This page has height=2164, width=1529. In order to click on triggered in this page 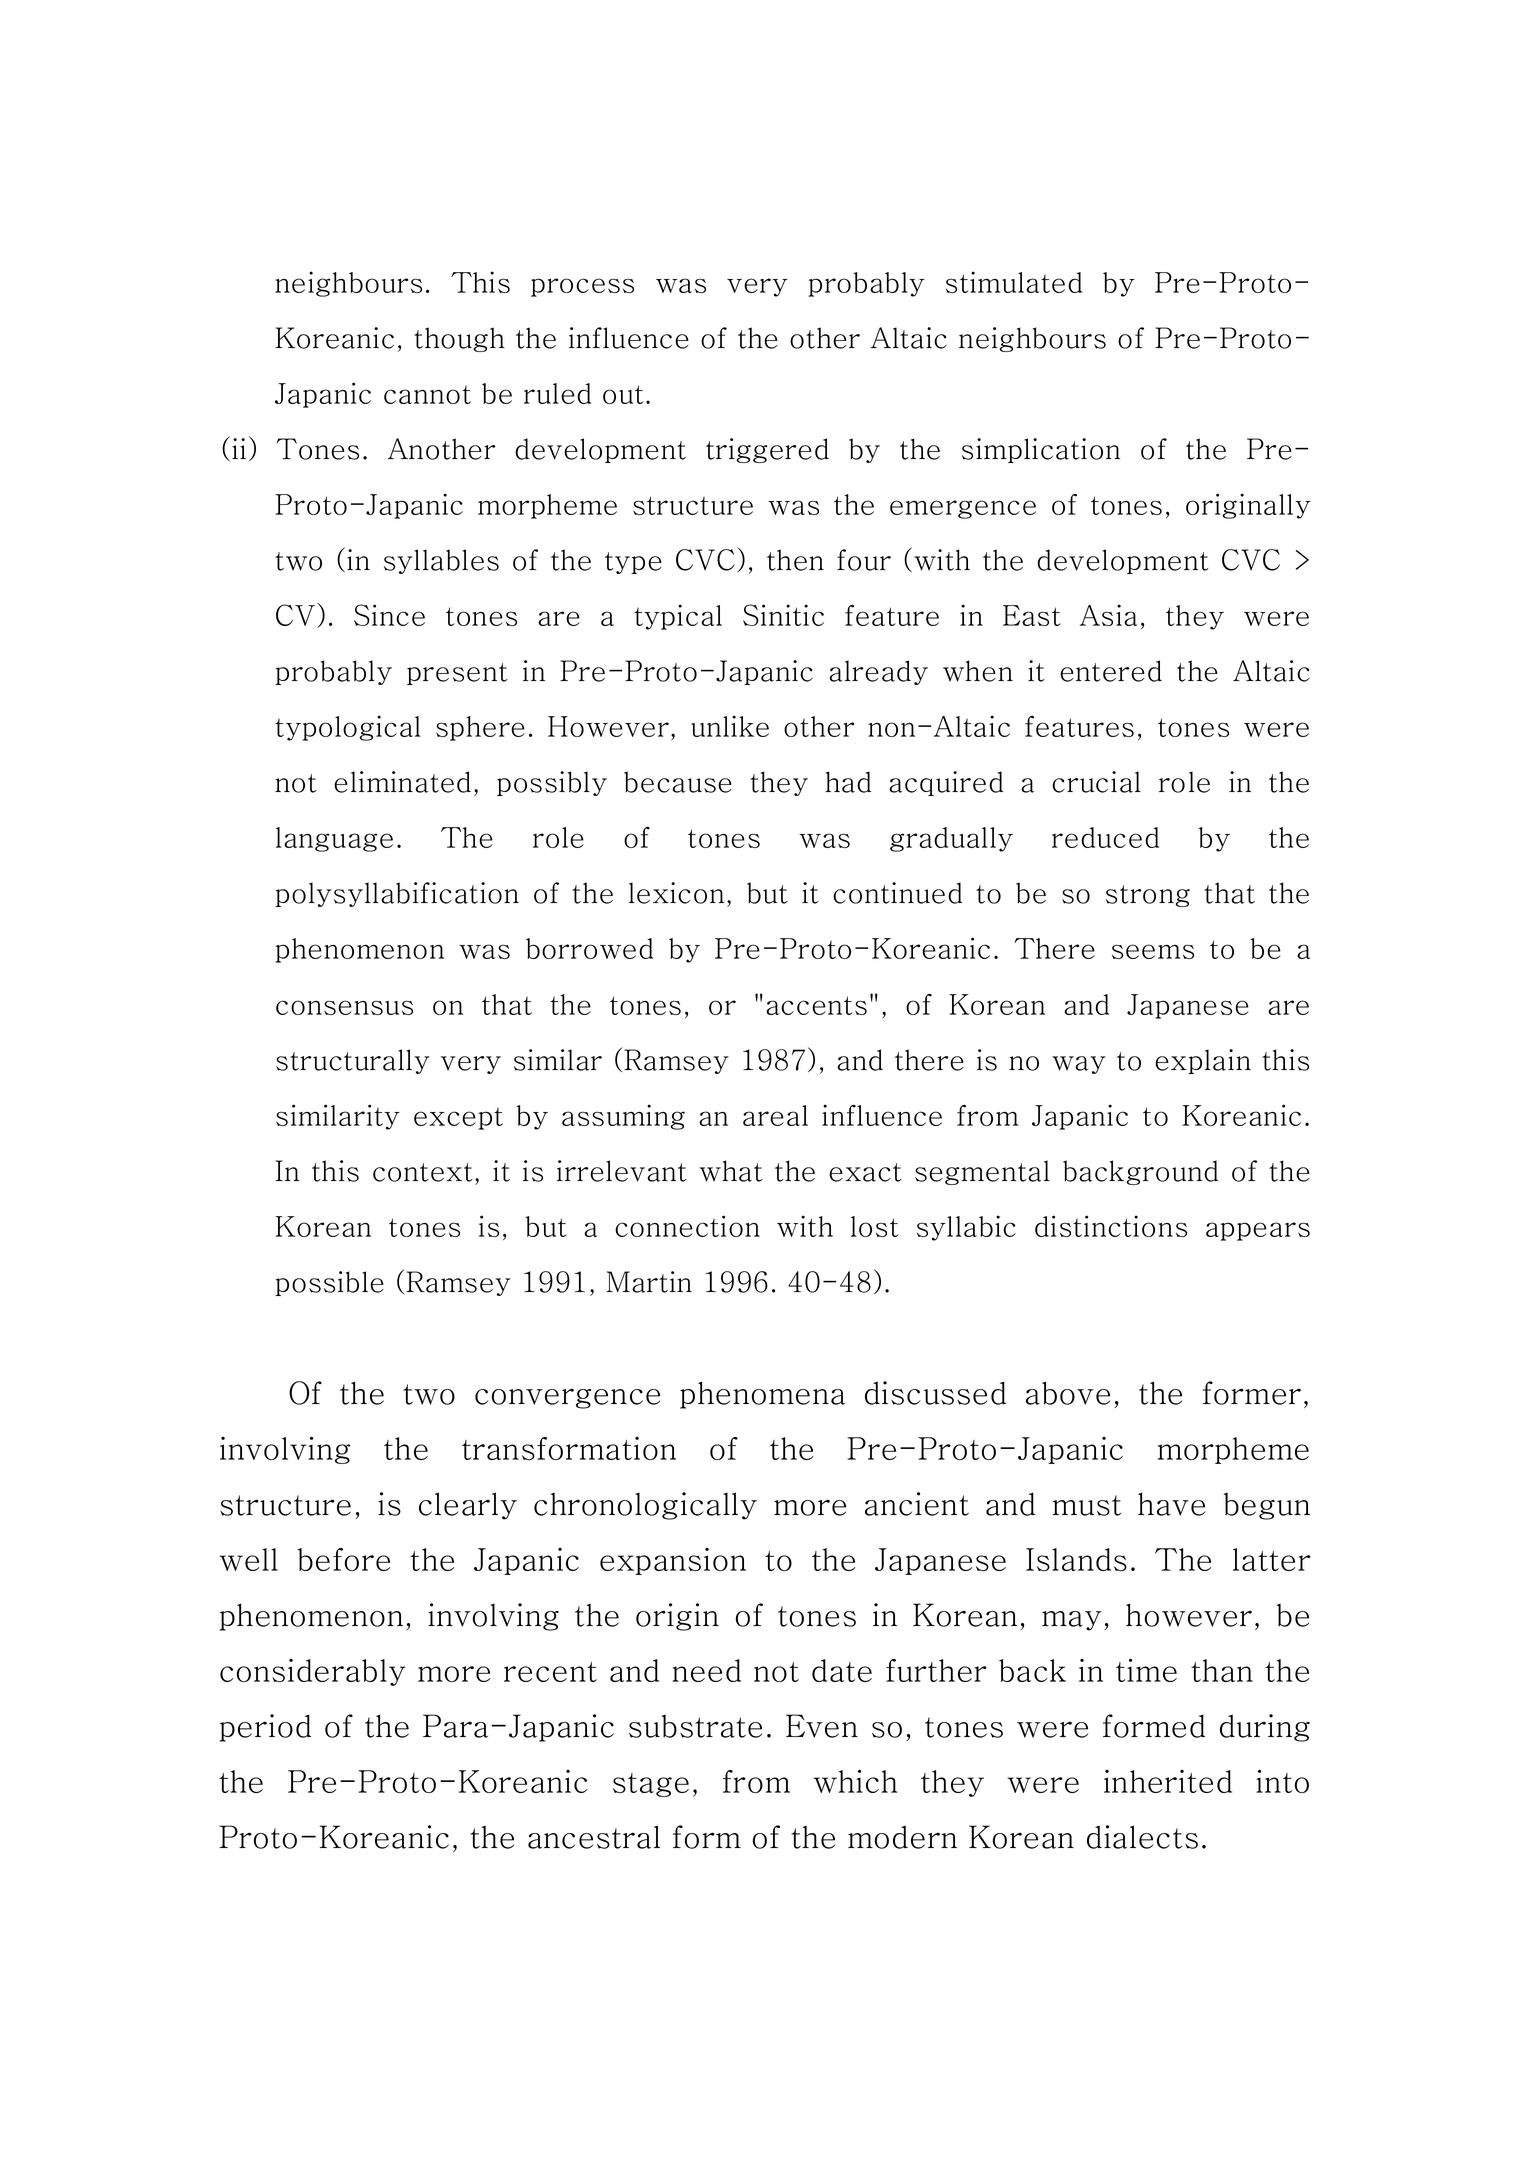, I will do `click(767, 450)`.
